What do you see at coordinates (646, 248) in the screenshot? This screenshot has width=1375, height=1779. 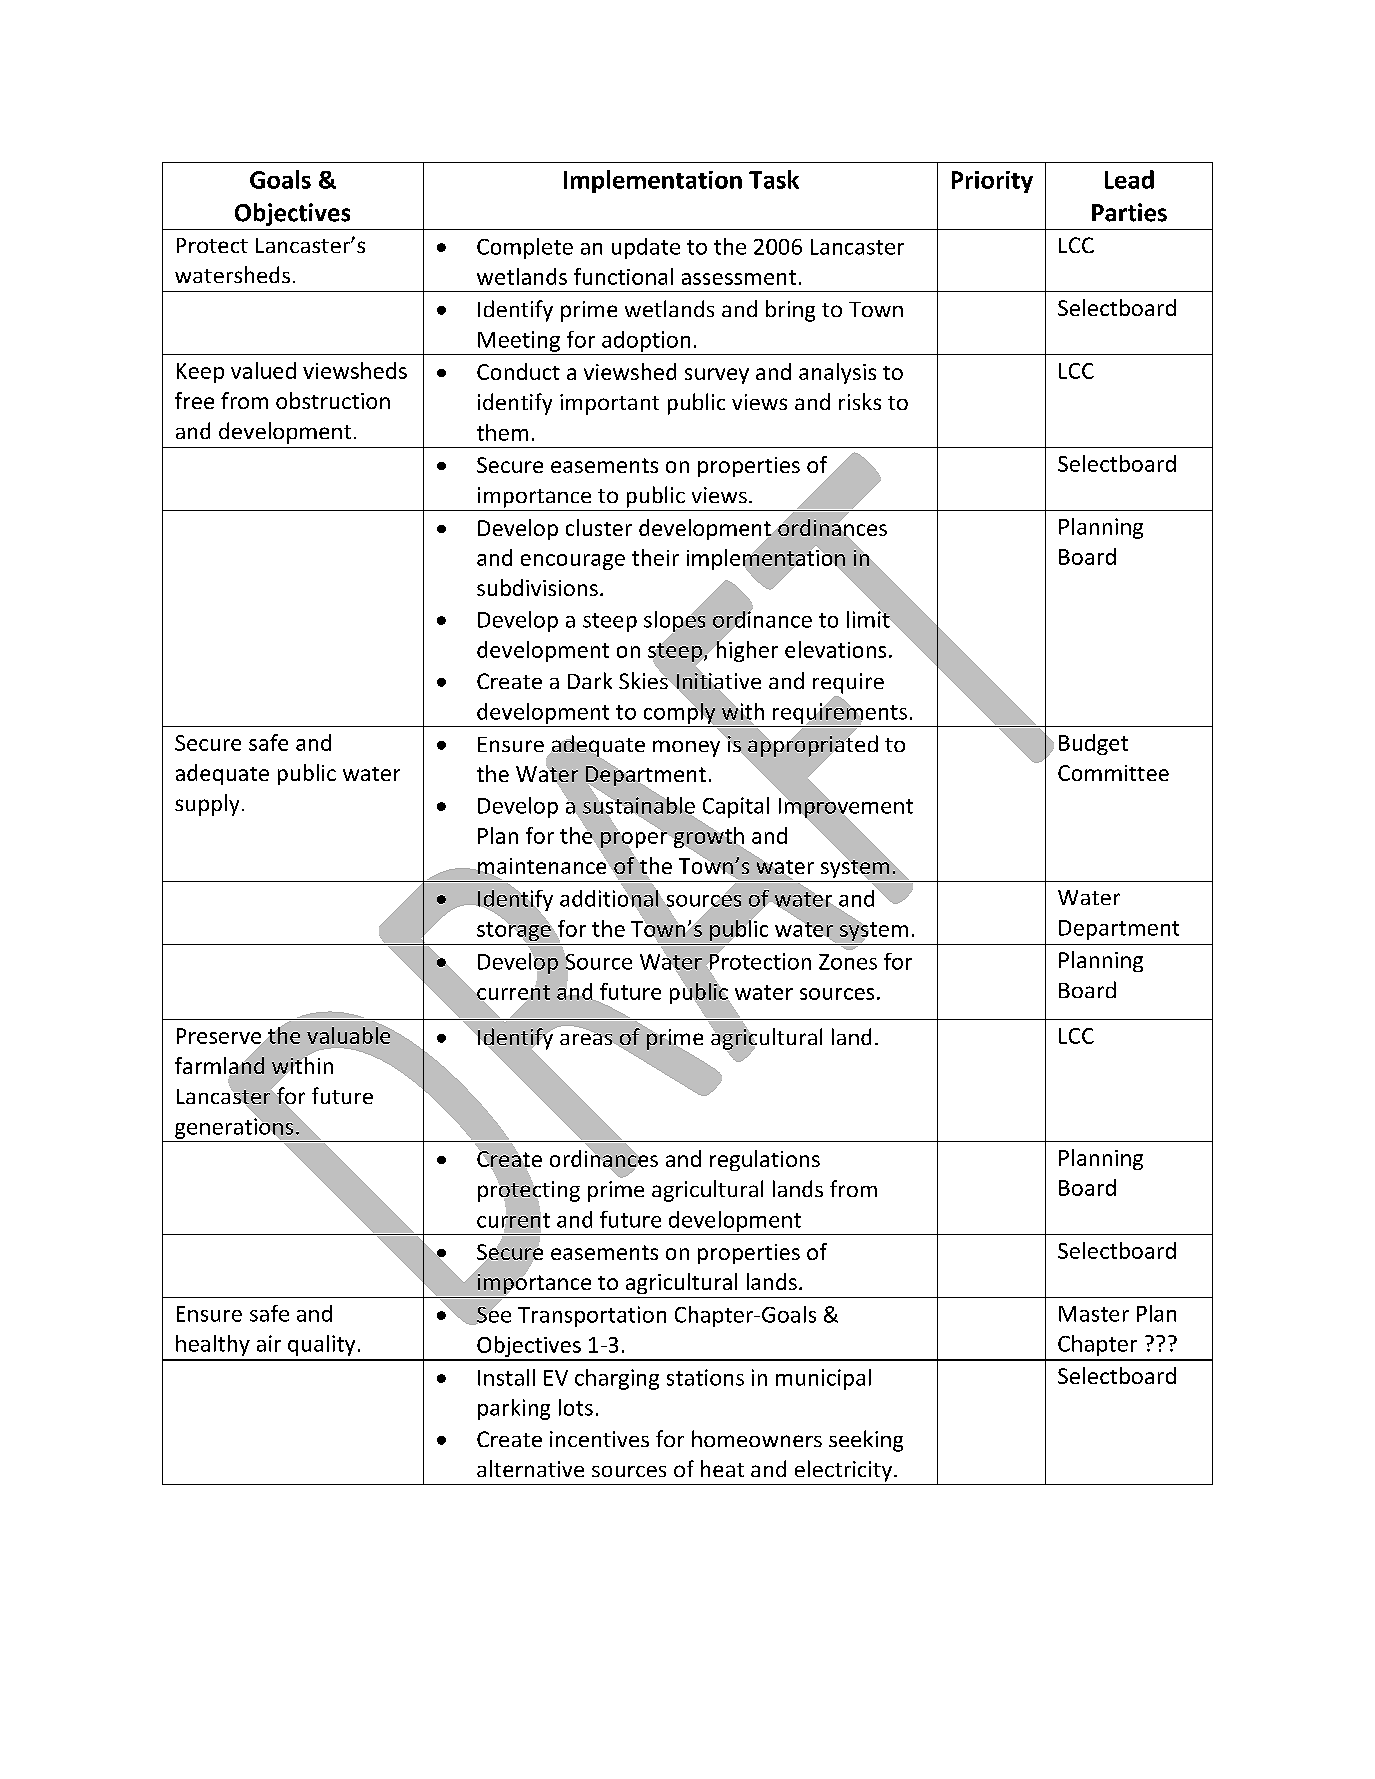 I see `update` at bounding box center [646, 248].
